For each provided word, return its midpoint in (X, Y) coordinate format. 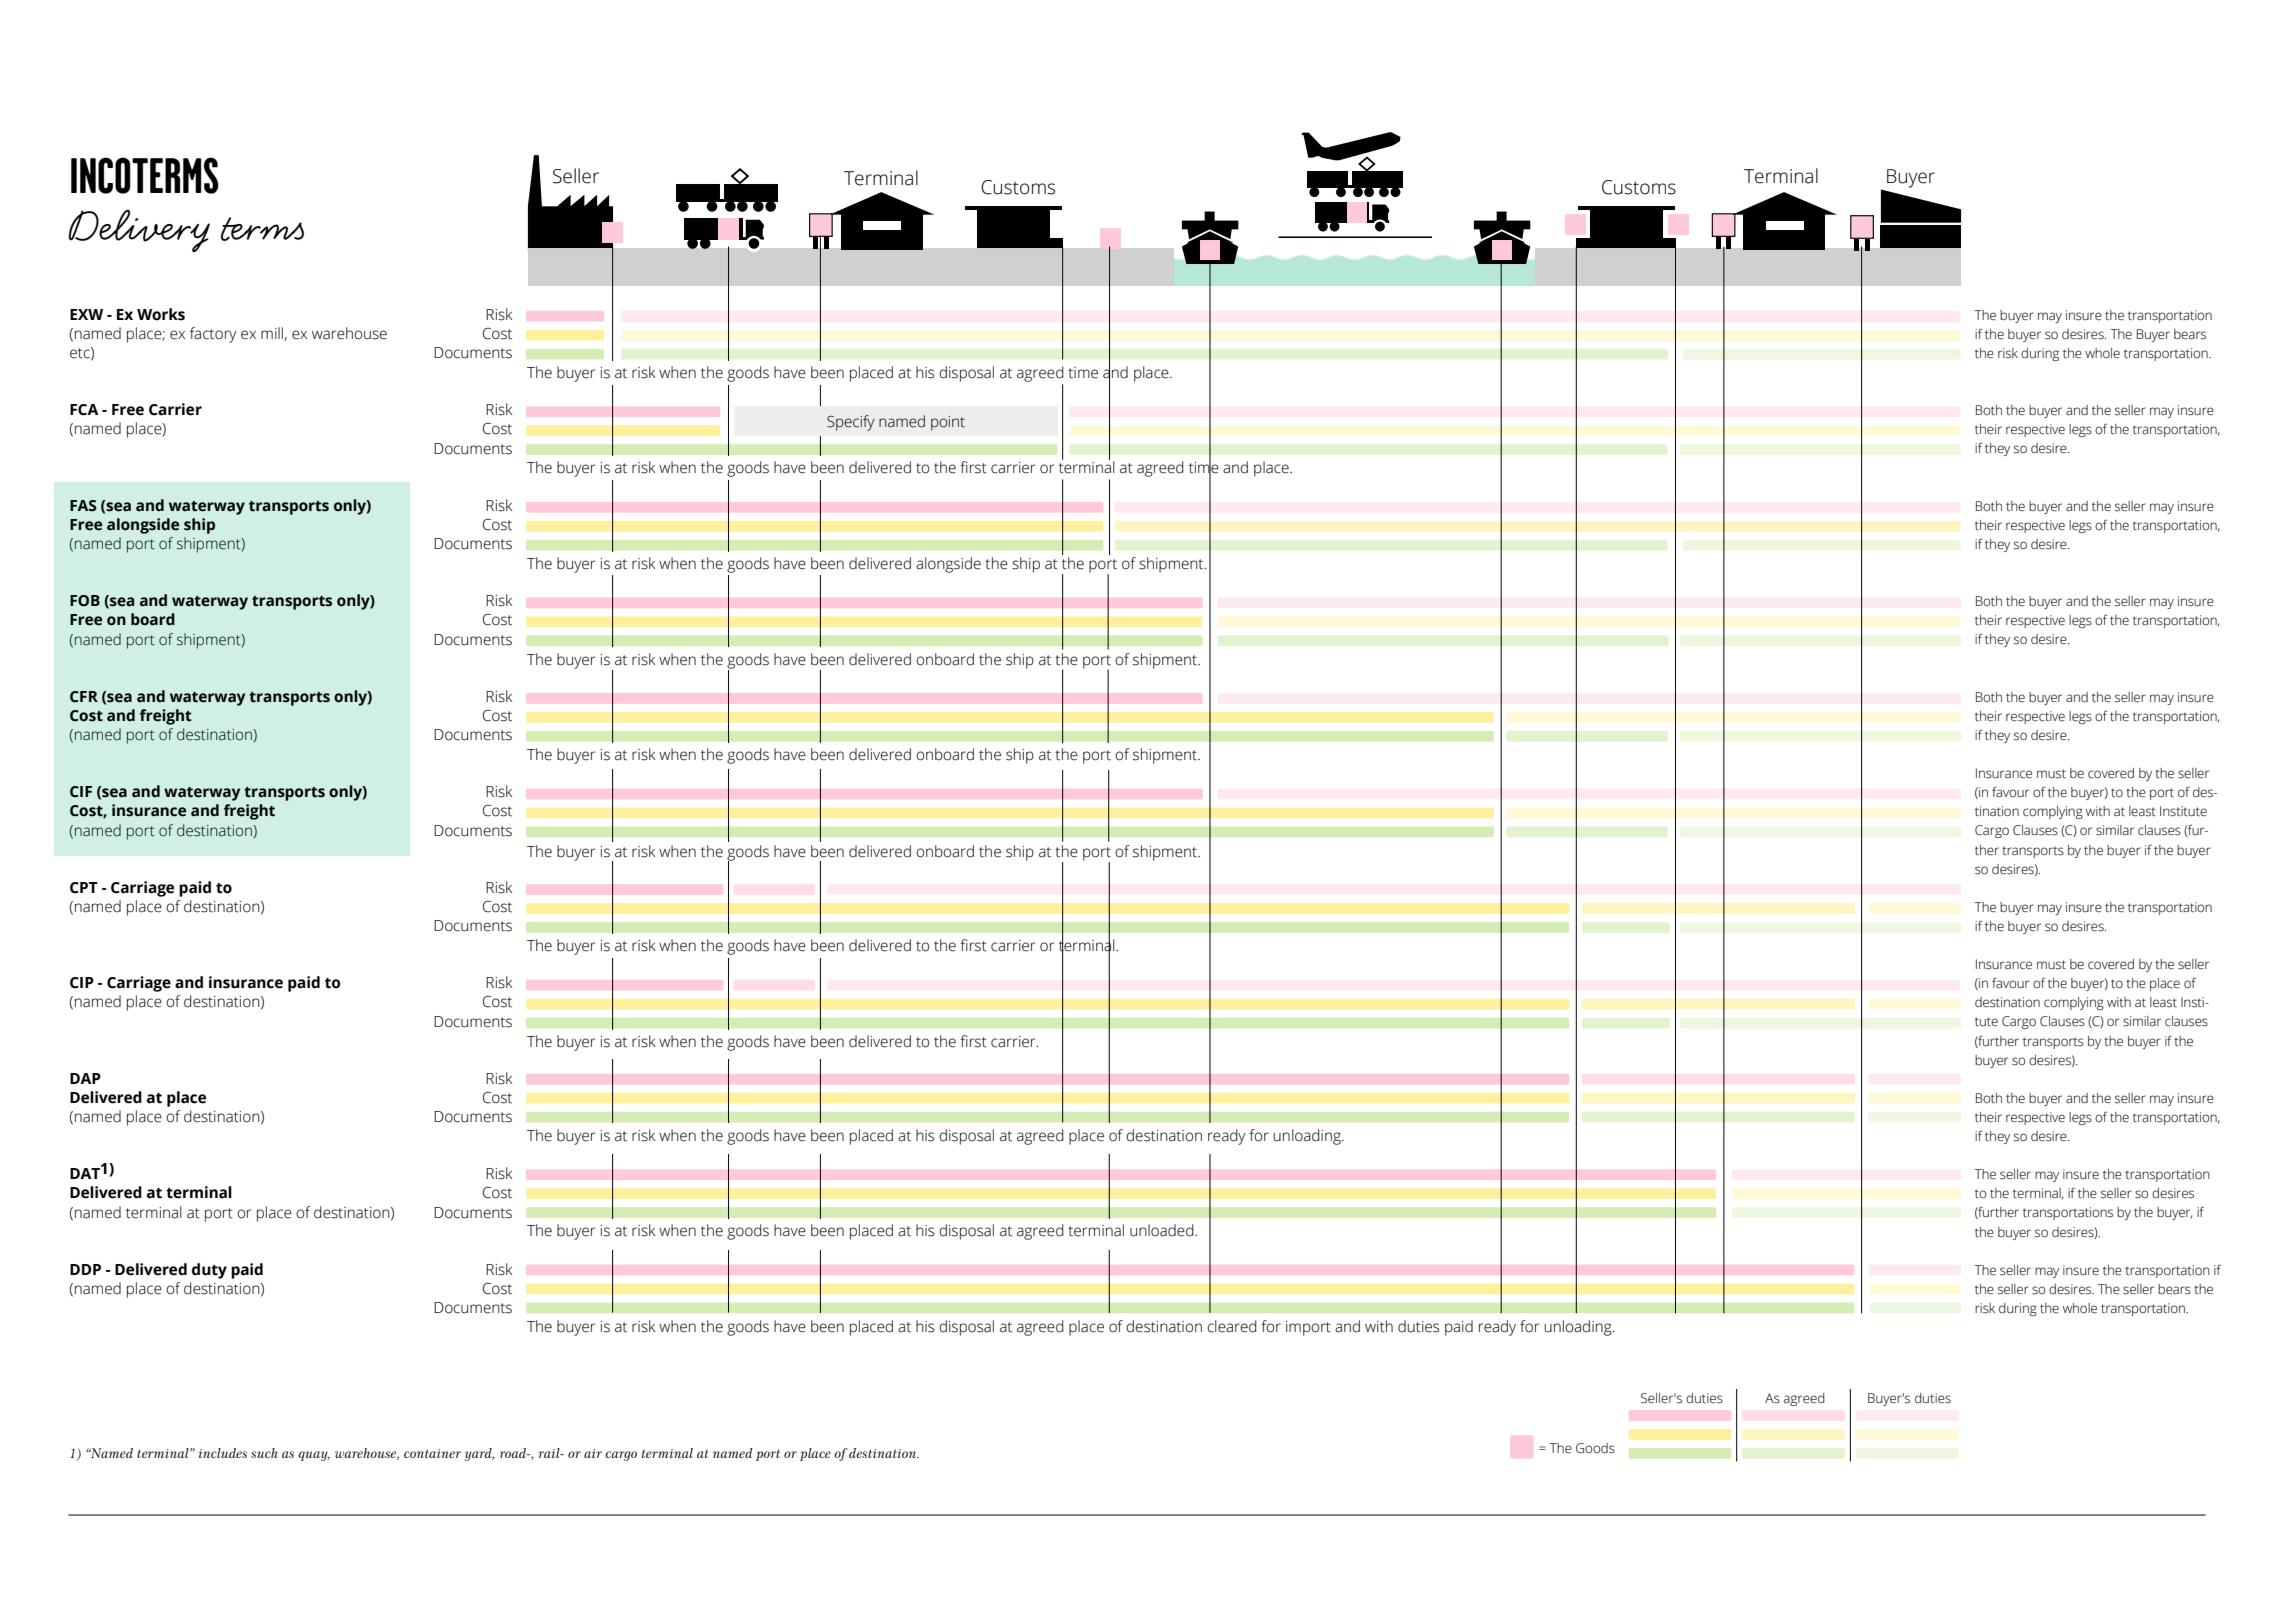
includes (223, 1453)
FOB (85, 601)
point (948, 423)
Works (161, 314)
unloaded (1163, 1230)
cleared (1232, 1326)
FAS (83, 506)
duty (209, 1271)
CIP (82, 983)
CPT (84, 888)
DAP (85, 1078)
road (514, 1453)
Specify (851, 423)
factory (213, 335)
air (593, 1453)
